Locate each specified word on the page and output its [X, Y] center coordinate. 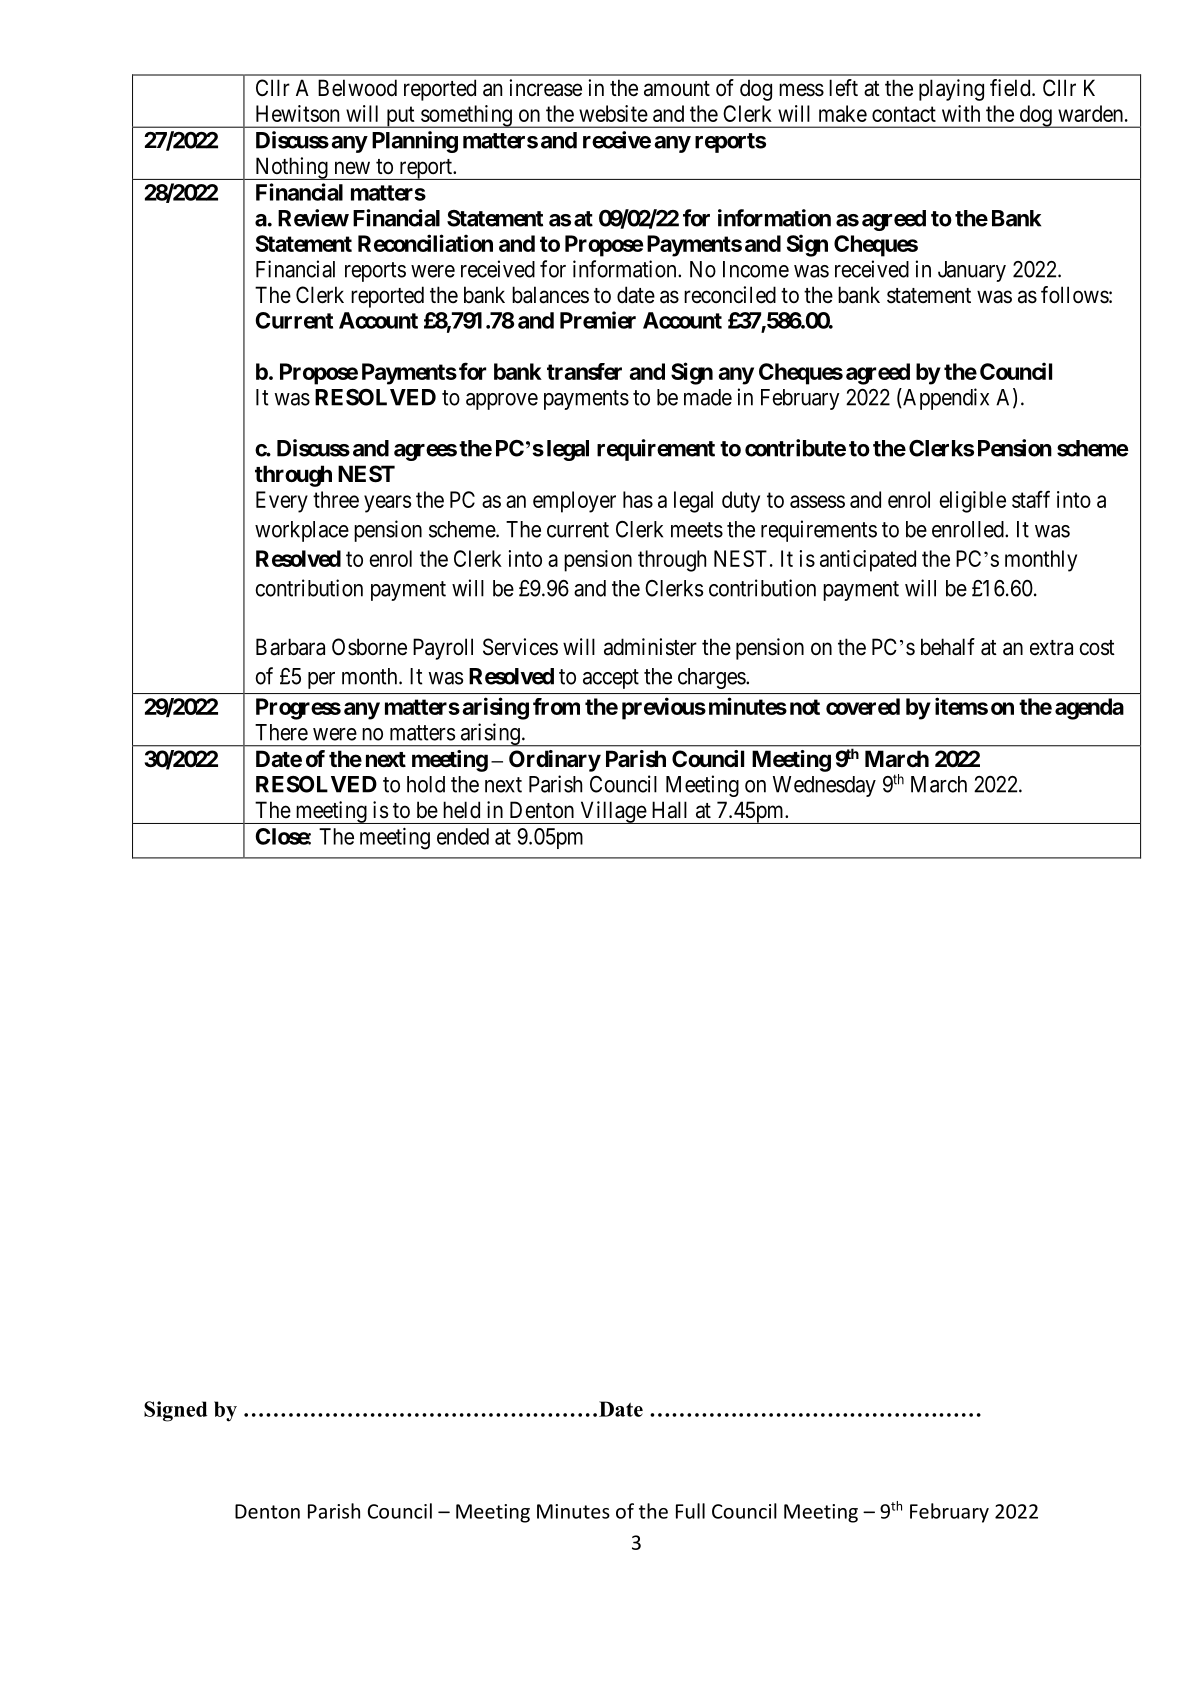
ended [463, 836]
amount [677, 89]
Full [690, 1511]
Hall [669, 810]
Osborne [369, 647]
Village [613, 812]
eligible [972, 502]
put [400, 117]
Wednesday [824, 786]
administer [650, 647]
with [961, 113]
